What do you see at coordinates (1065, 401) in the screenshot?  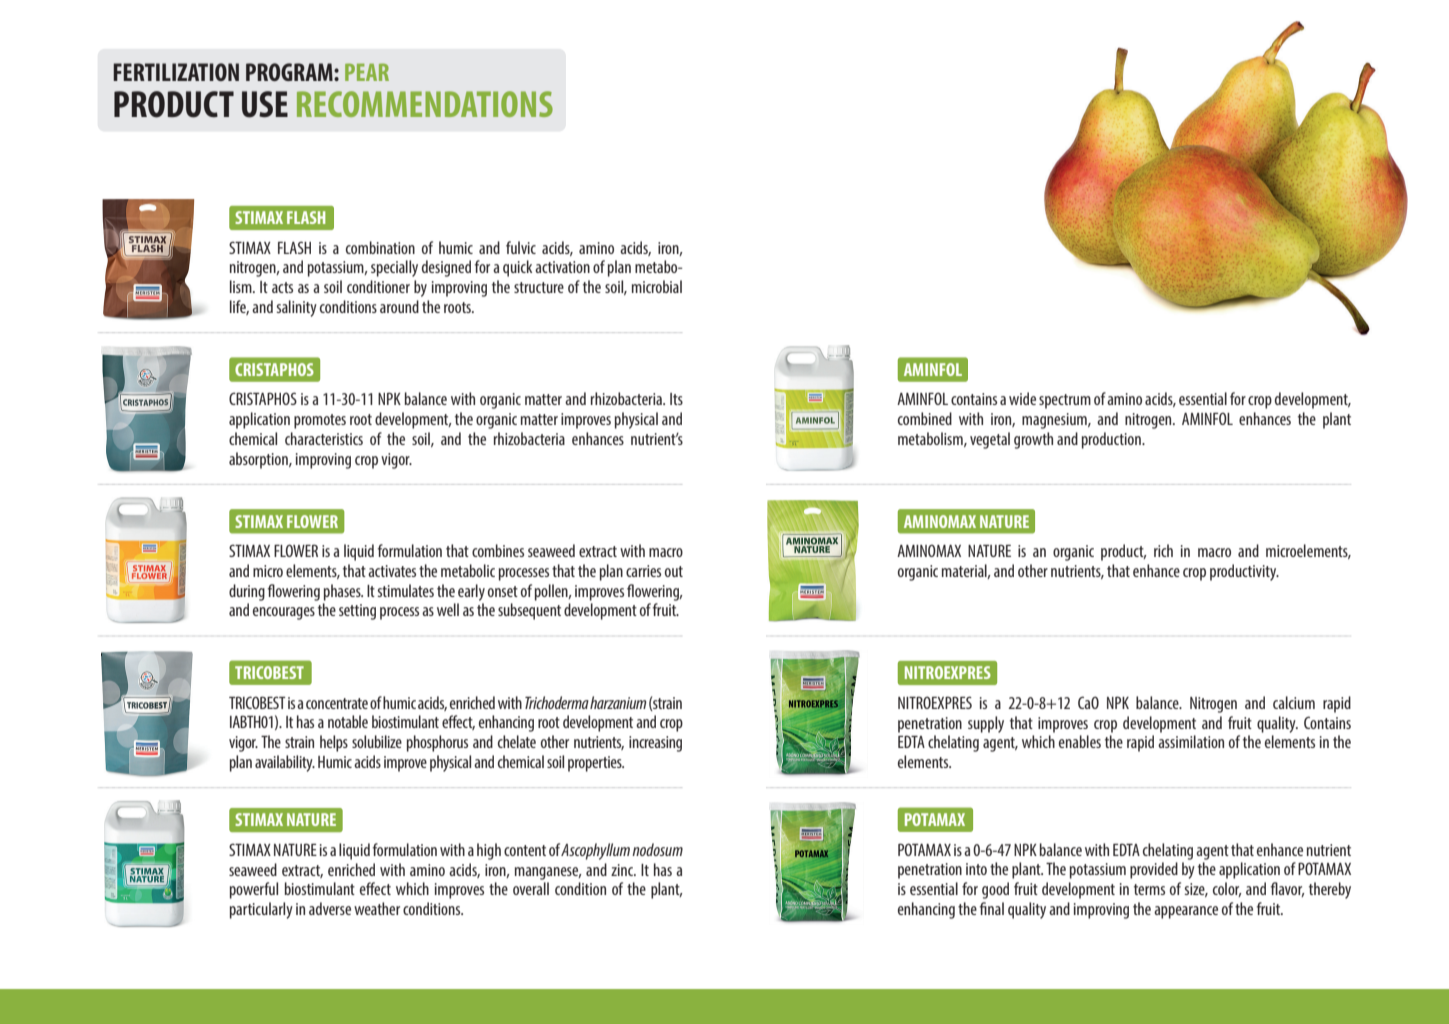 I see `spectrum` at bounding box center [1065, 401].
